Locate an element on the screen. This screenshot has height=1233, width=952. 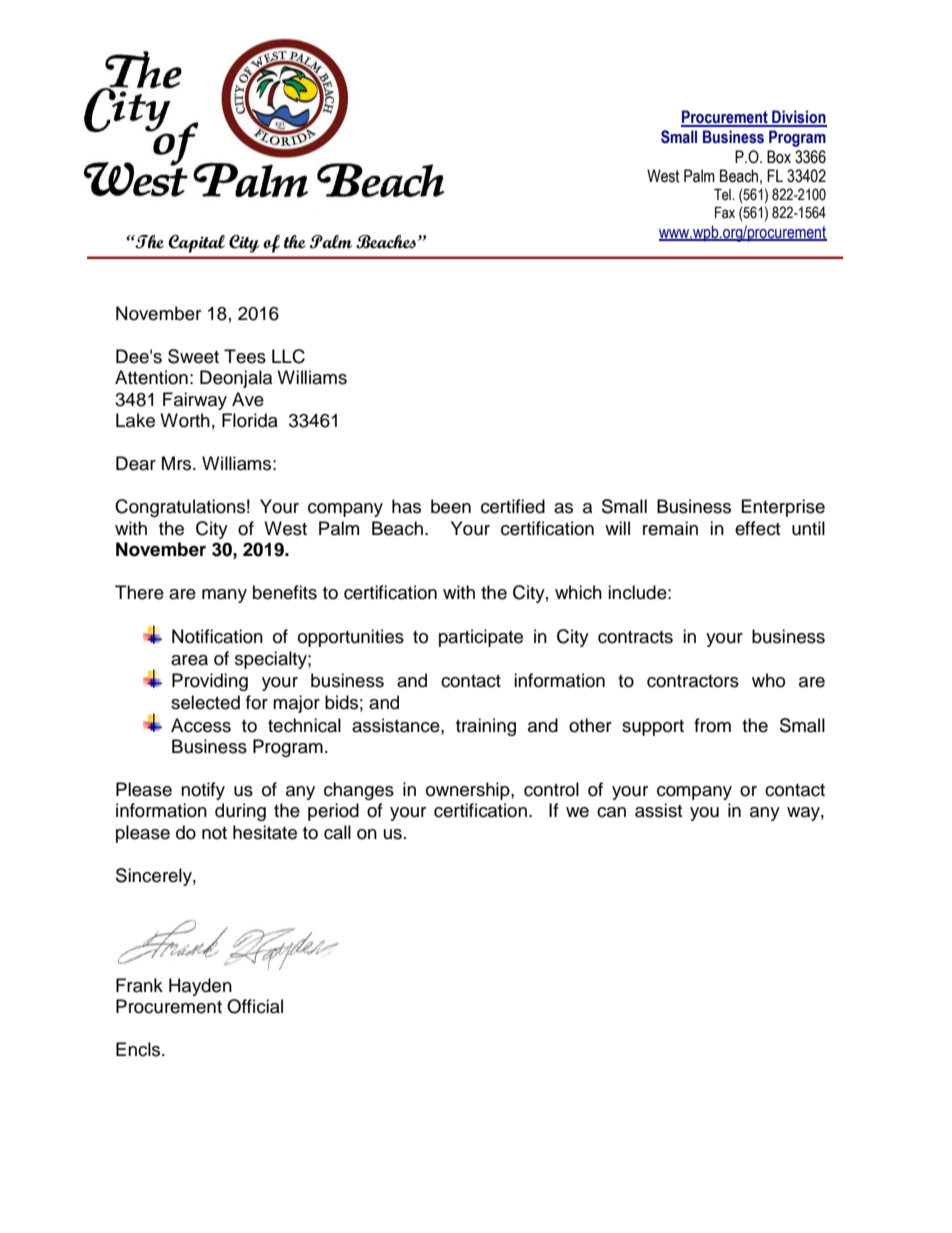
Box is located at coordinates (779, 157).
